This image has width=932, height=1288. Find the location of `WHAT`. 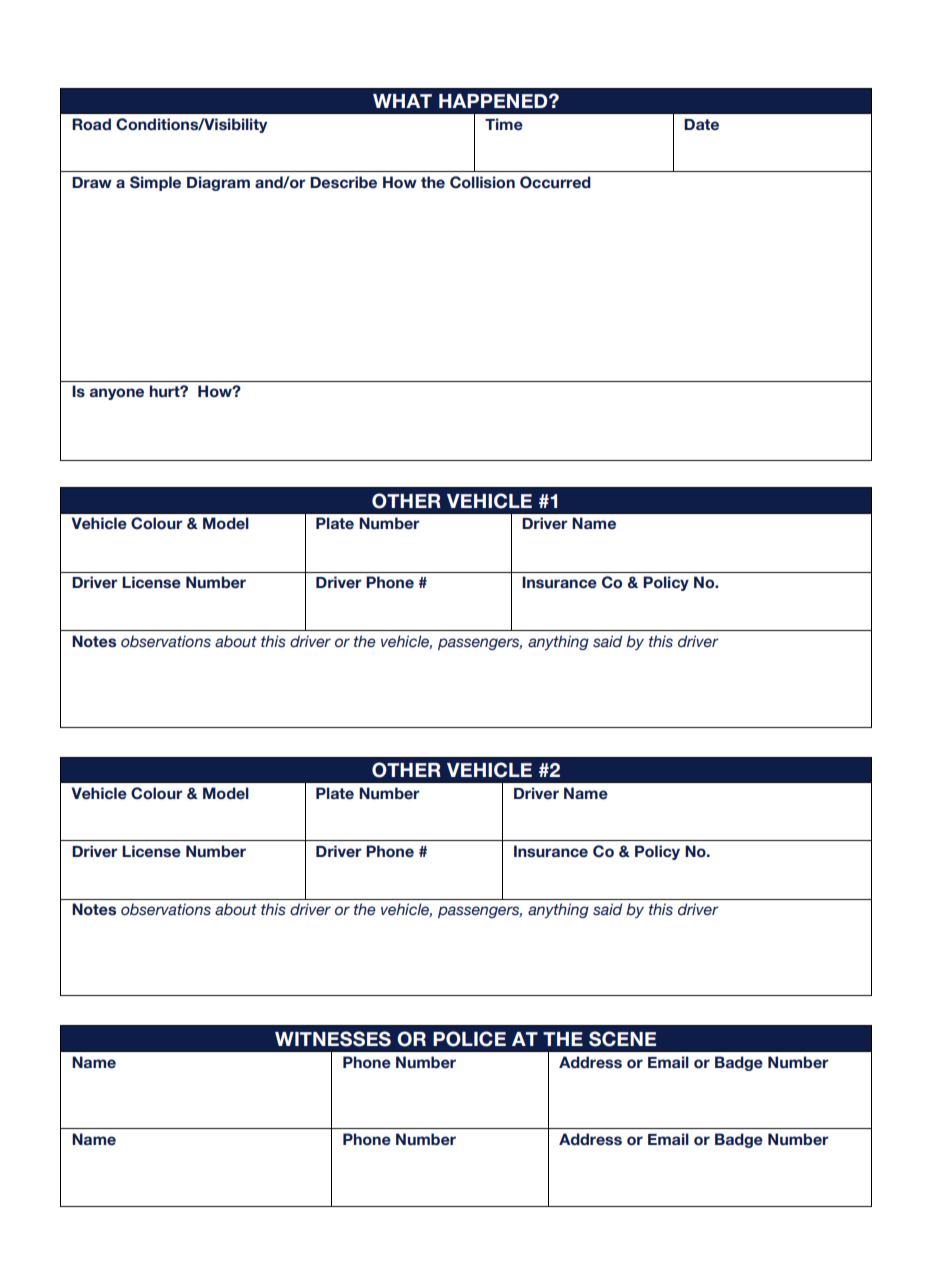

WHAT is located at coordinates (402, 101).
